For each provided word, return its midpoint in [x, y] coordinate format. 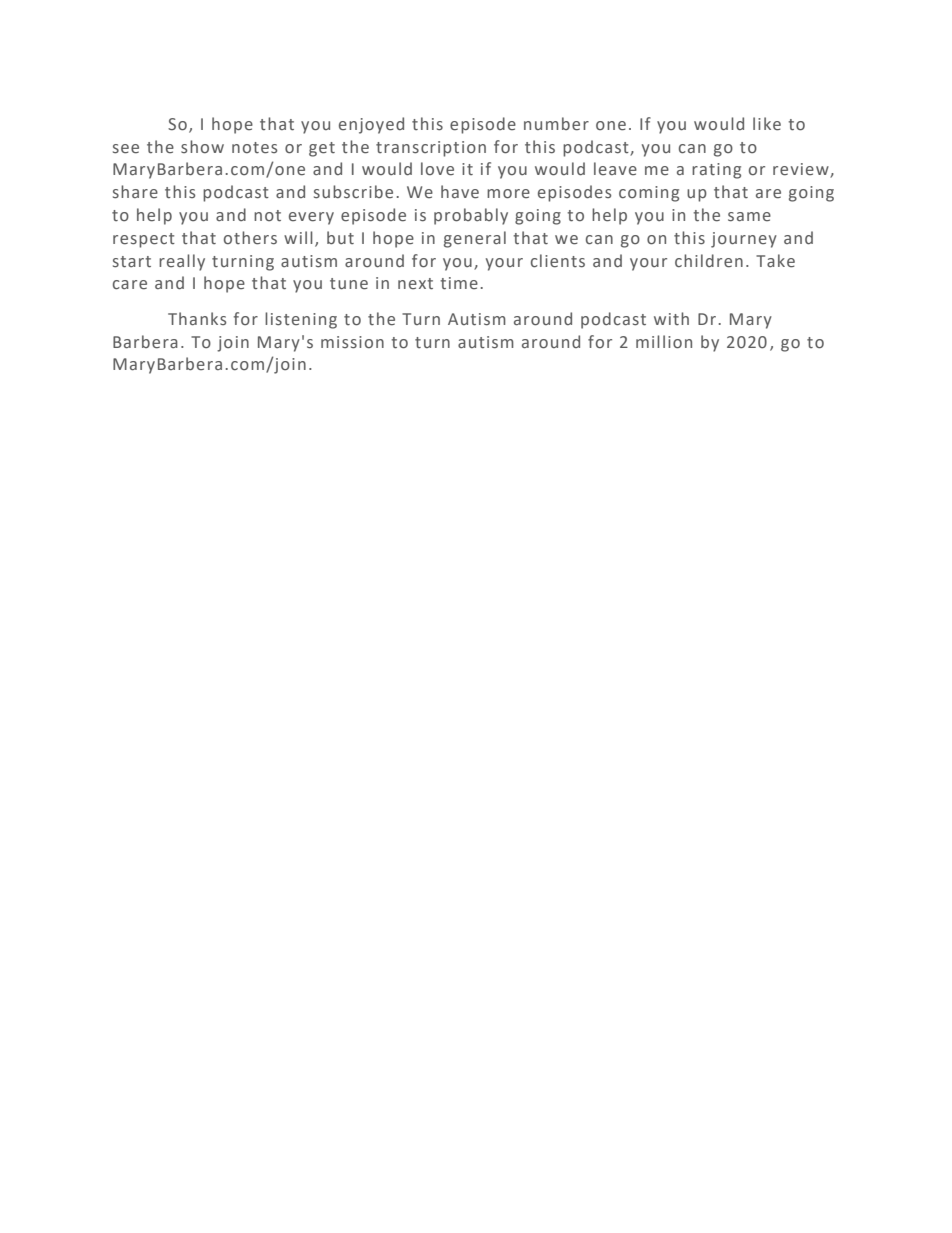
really [182, 262]
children [709, 261]
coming [649, 194]
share [135, 192]
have [460, 192]
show [202, 146]
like [767, 124]
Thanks [197, 318]
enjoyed [371, 125]
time [459, 283]
